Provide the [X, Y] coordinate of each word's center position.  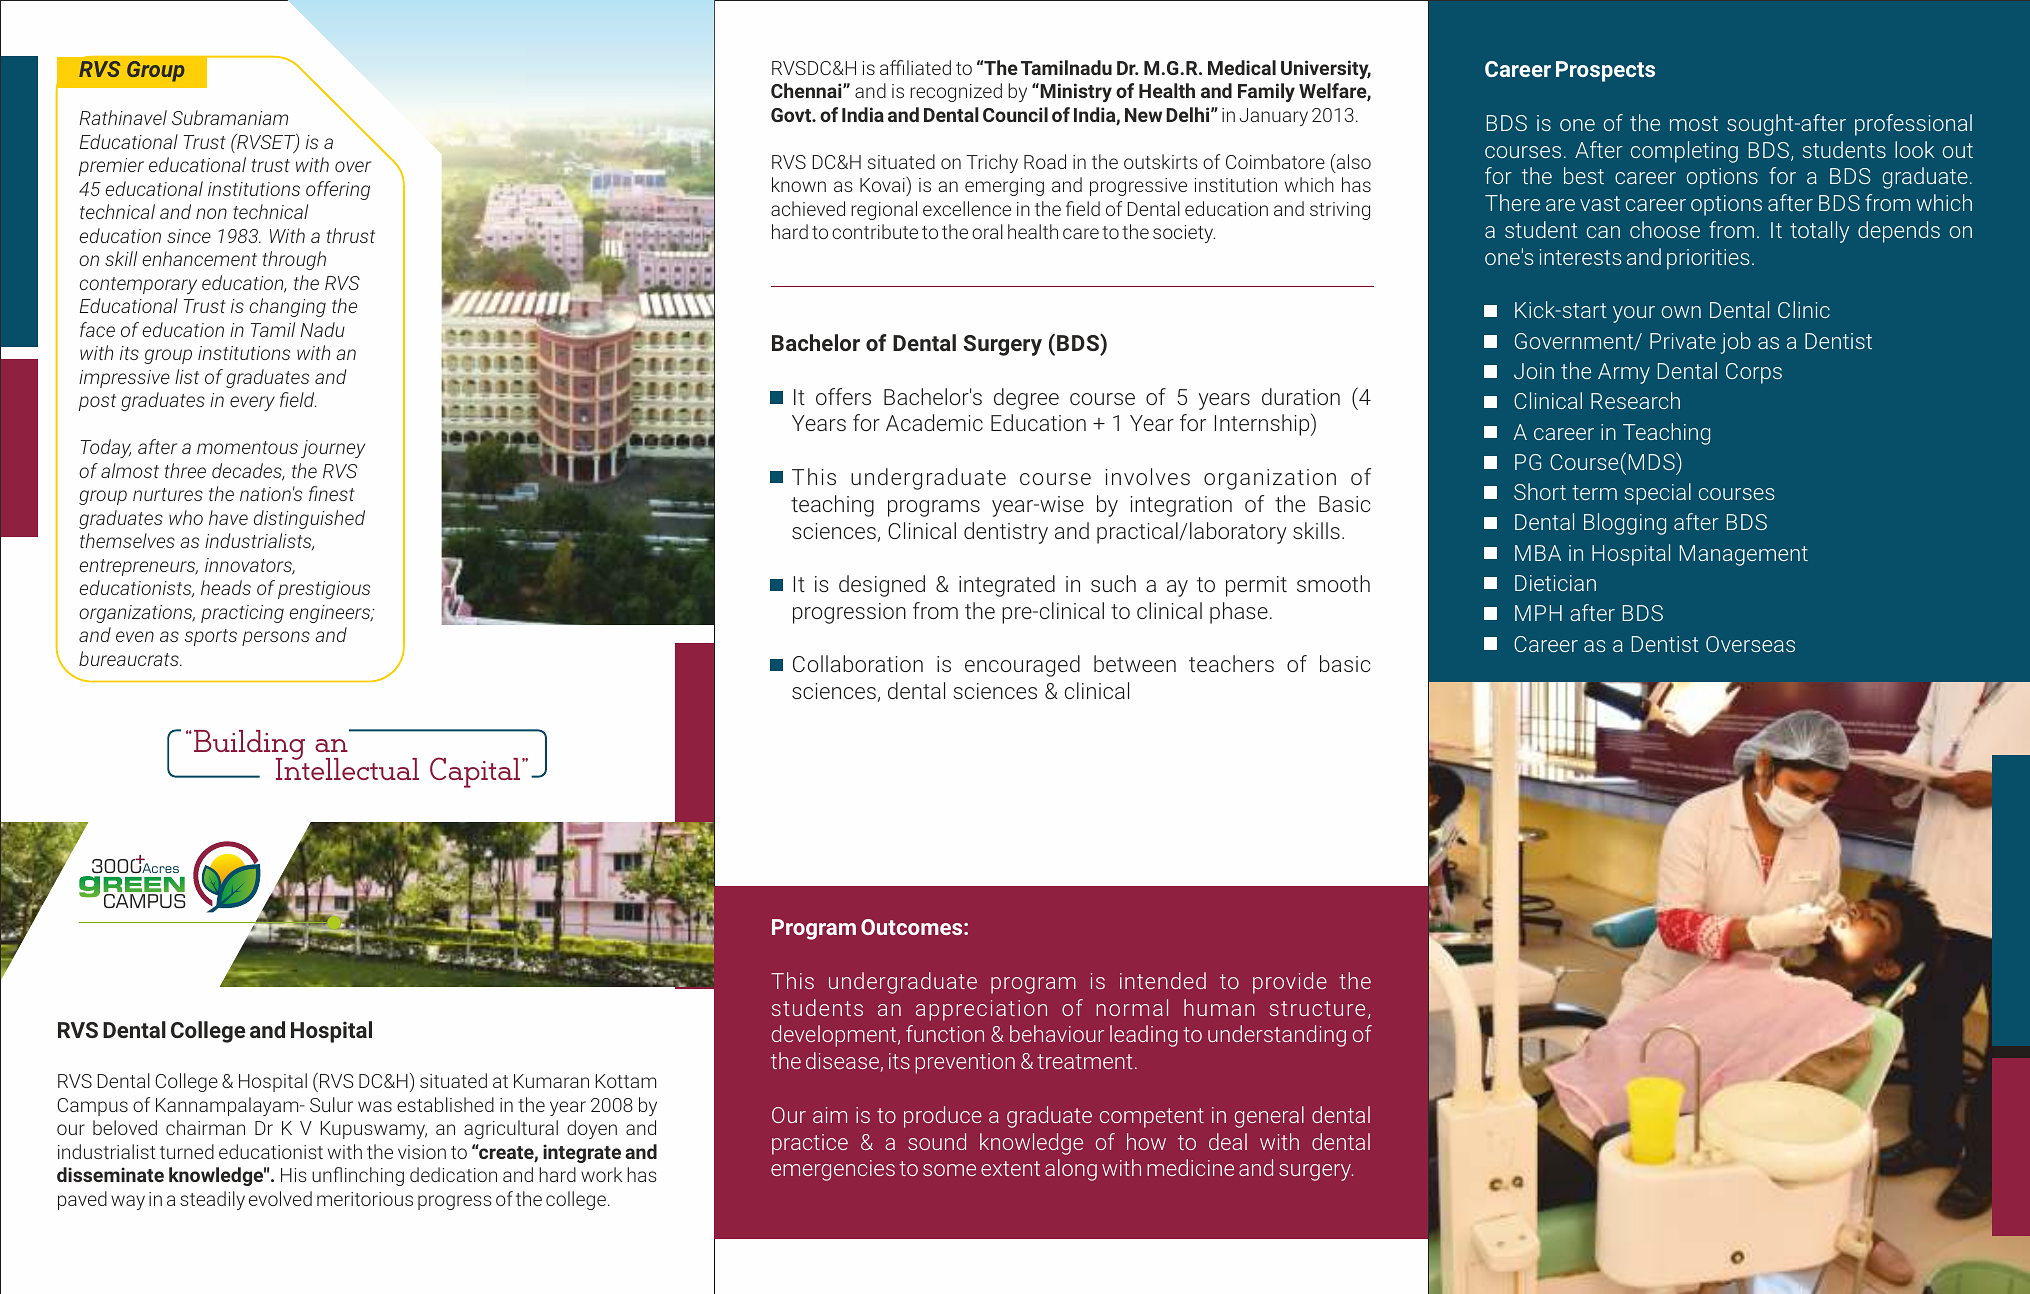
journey [333, 449]
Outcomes [913, 927]
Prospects [1605, 71]
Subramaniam [230, 117]
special [1658, 494]
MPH [1538, 613]
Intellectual [347, 768]
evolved [280, 1198]
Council [1015, 114]
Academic [934, 422]
